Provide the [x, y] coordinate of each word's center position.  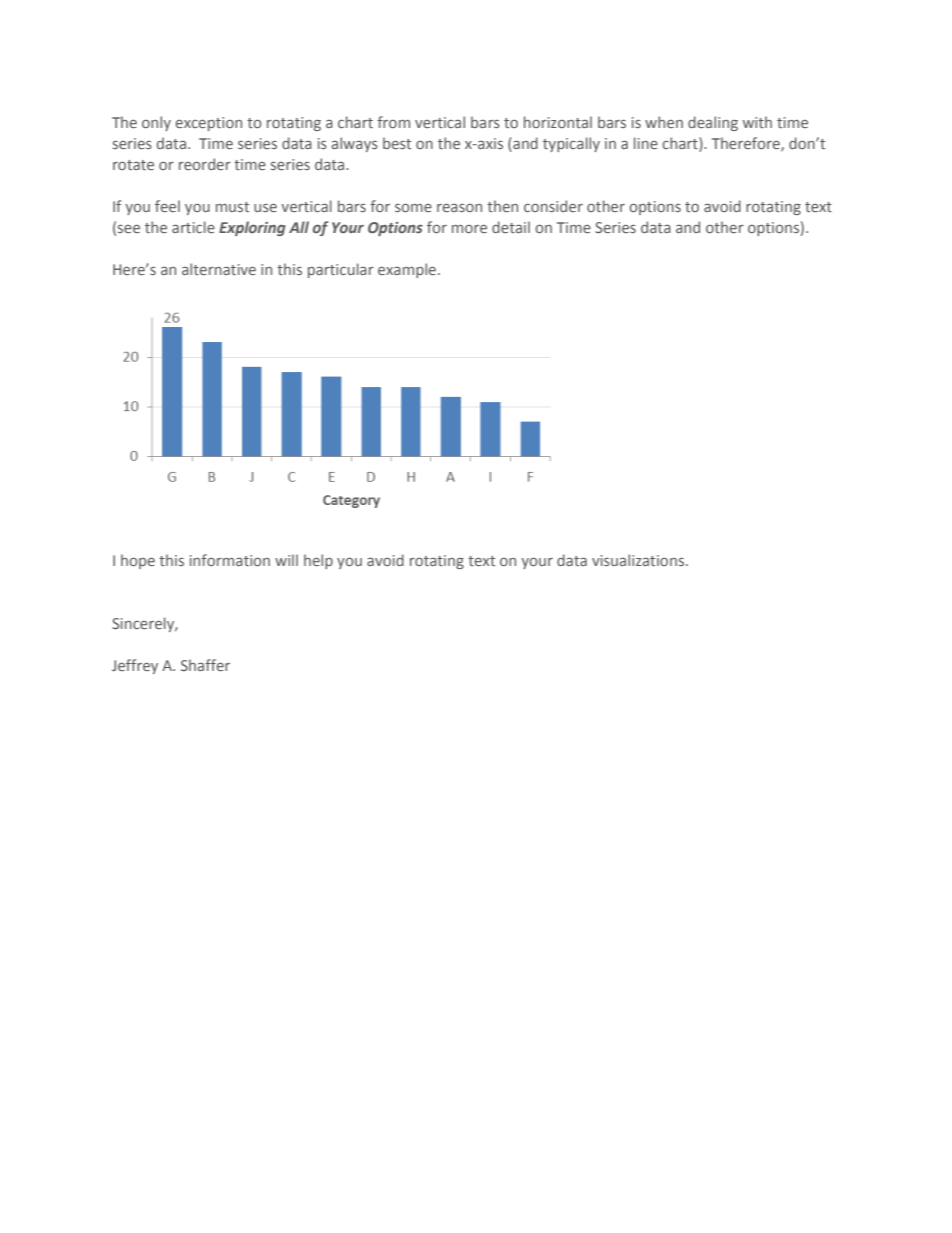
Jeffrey [135, 666]
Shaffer [205, 665]
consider [553, 206]
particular [341, 270]
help [318, 561]
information [230, 560]
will [286, 560]
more [469, 229]
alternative [219, 269]
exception [209, 124]
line [646, 143]
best [397, 143]
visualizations [638, 560]
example [407, 270]
